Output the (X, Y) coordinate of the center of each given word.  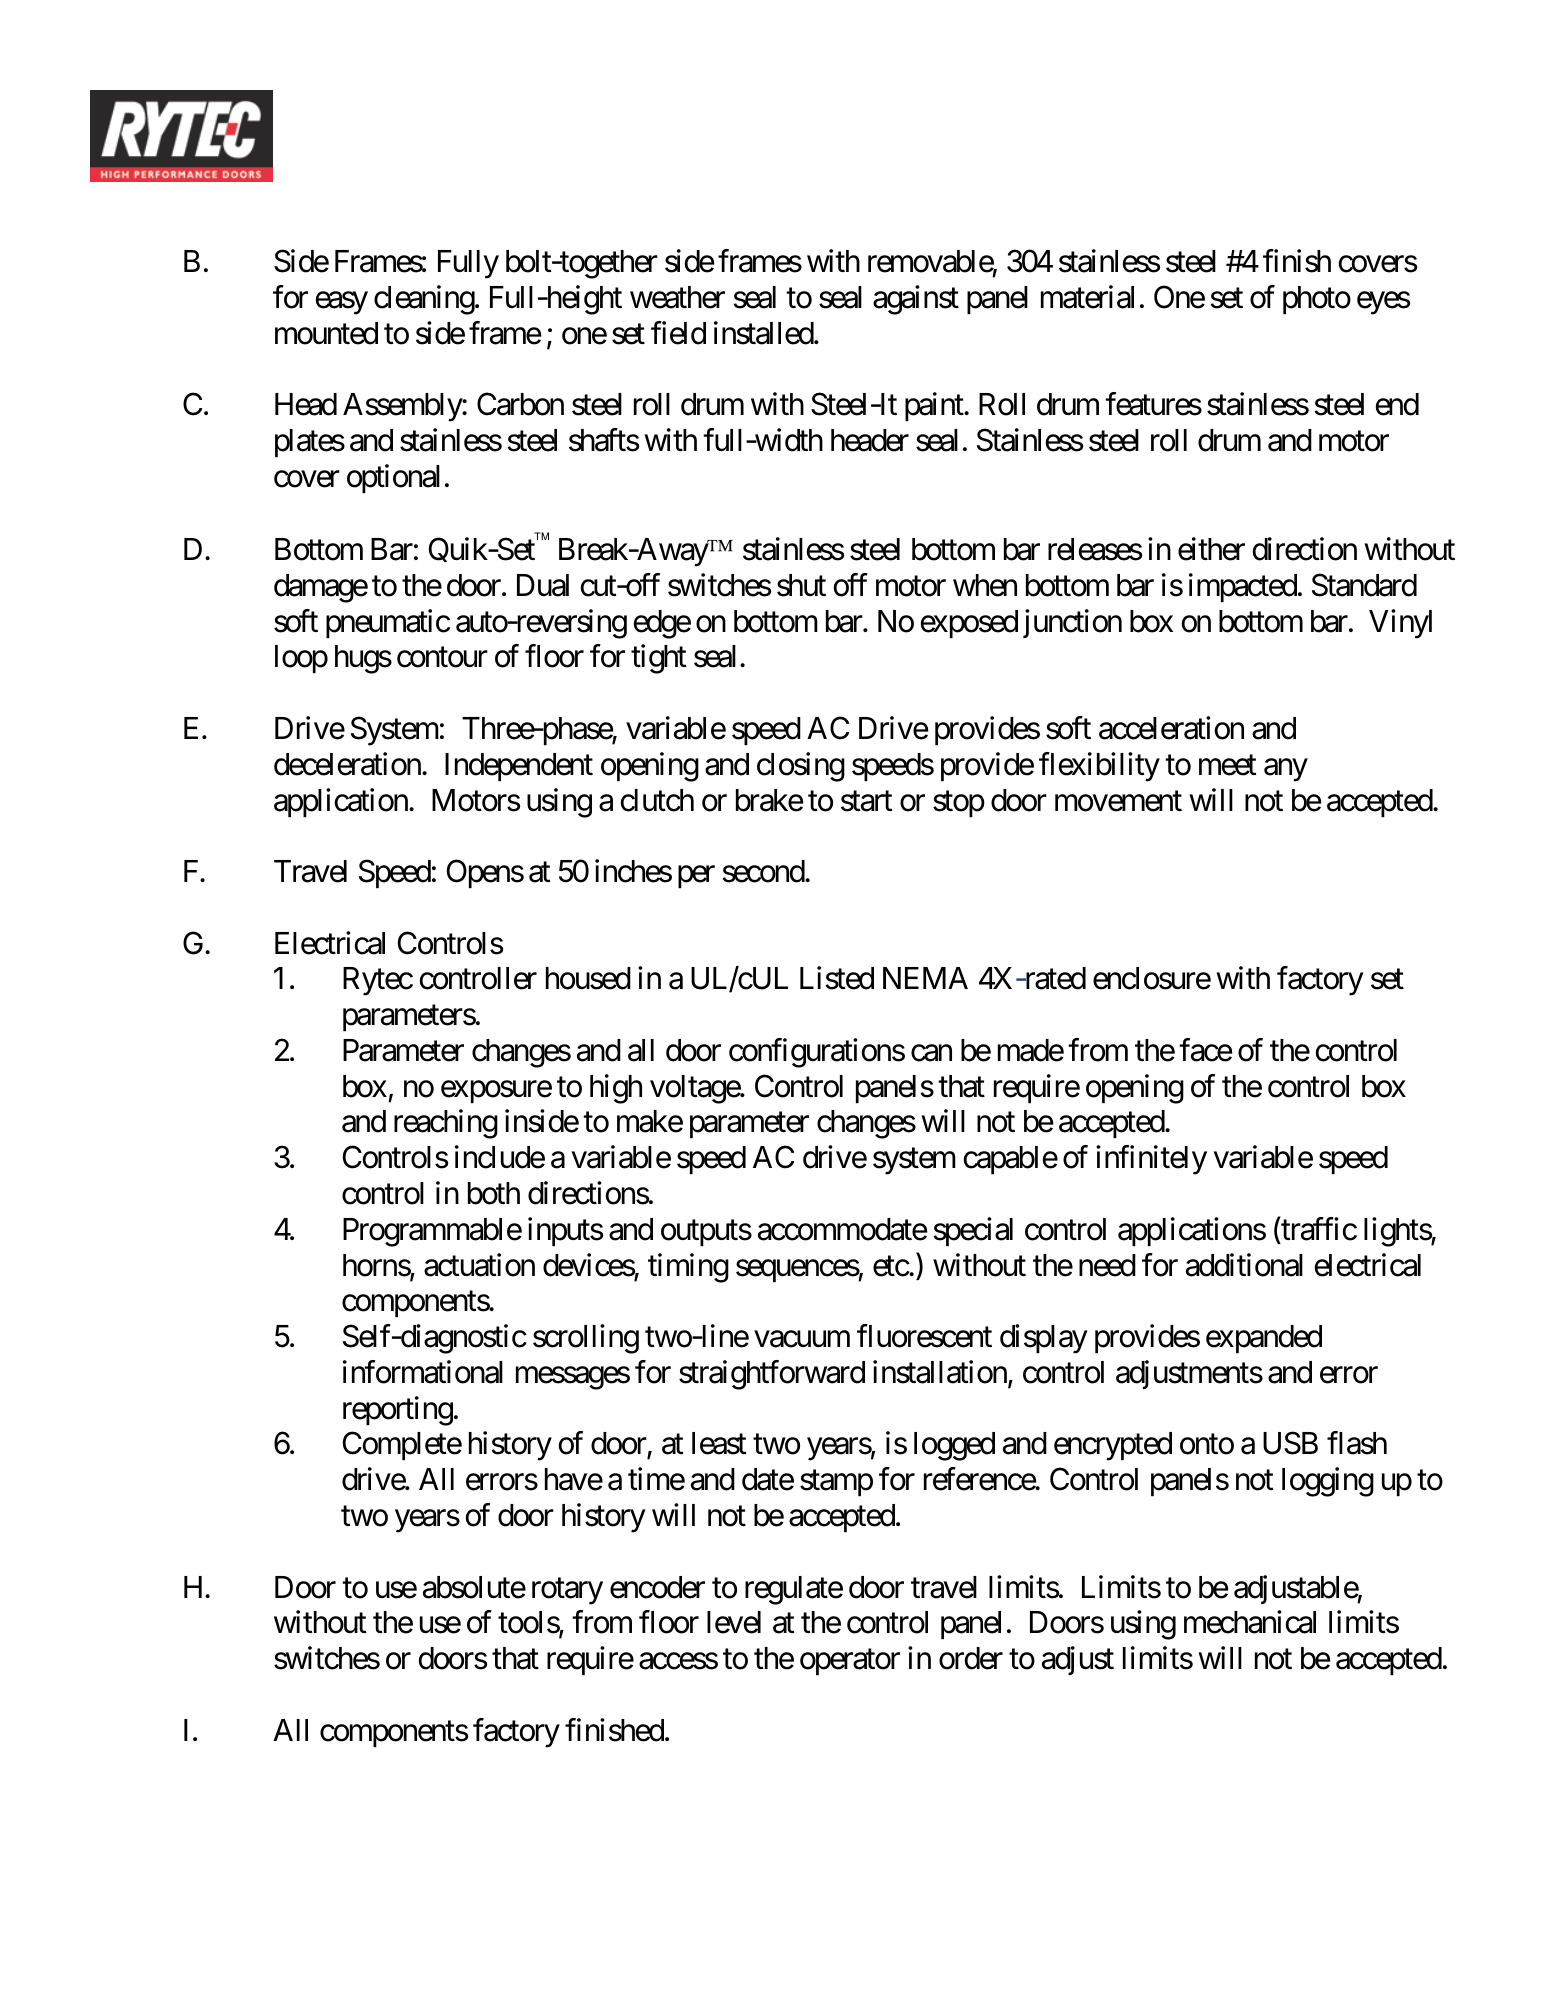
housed (588, 978)
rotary (567, 1591)
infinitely (1151, 1160)
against (916, 300)
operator (850, 1662)
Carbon (520, 404)
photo (1317, 300)
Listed (837, 978)
